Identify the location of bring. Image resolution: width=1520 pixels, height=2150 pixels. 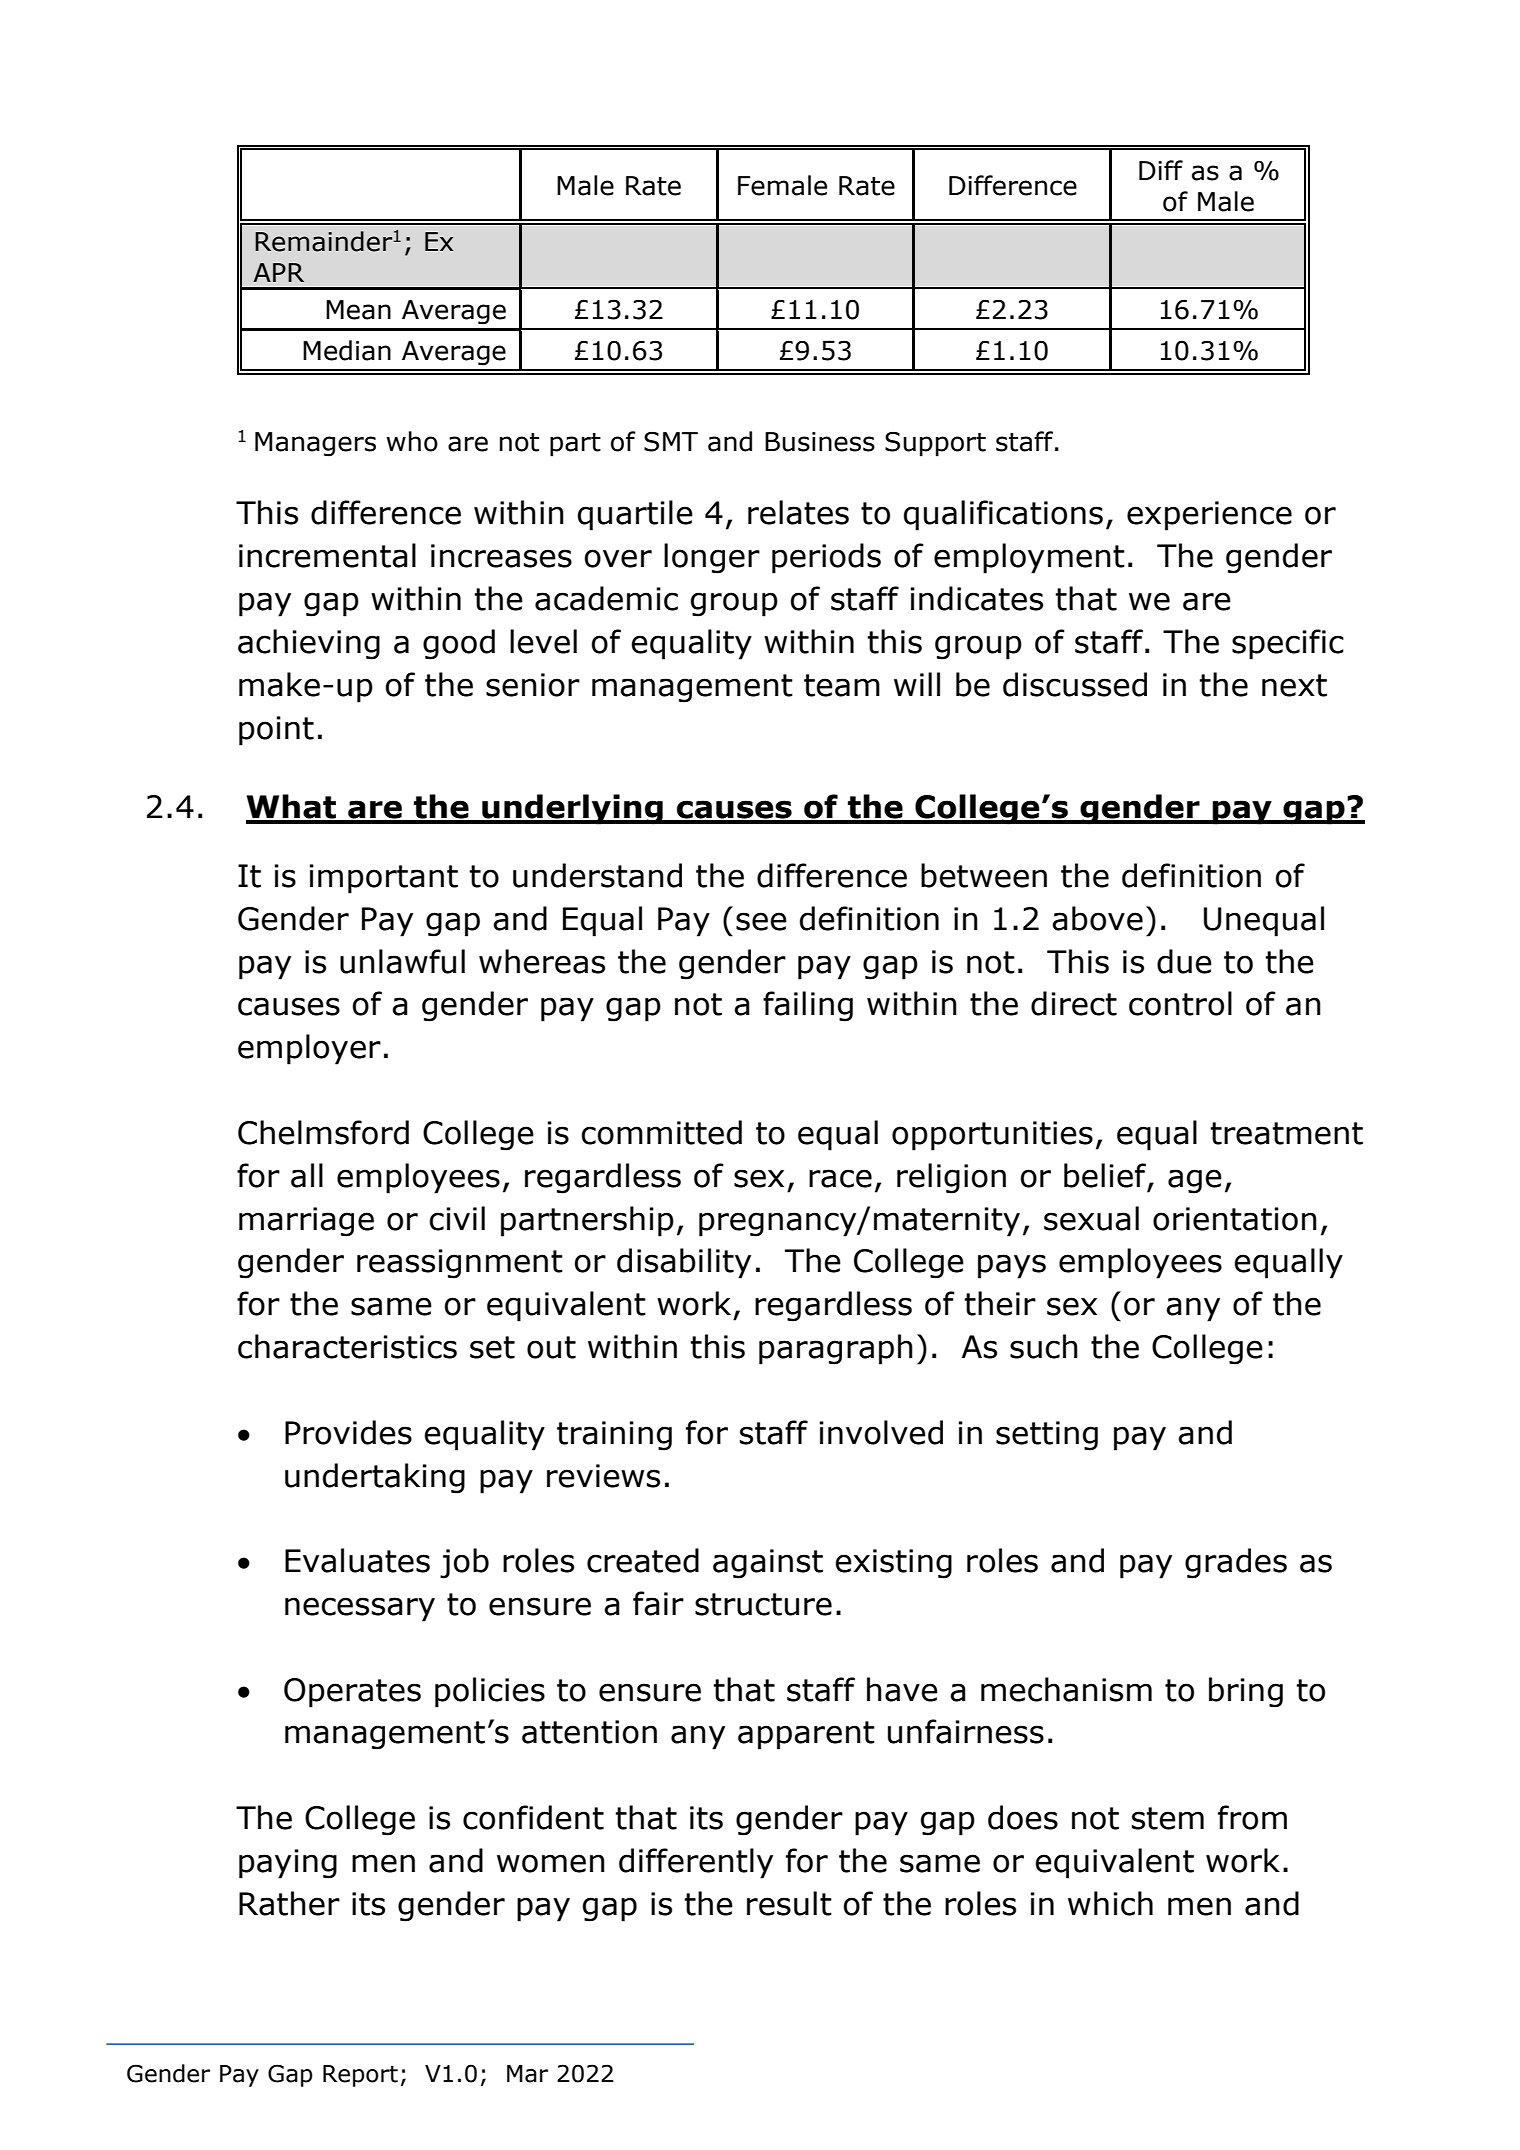
(1246, 1692).
